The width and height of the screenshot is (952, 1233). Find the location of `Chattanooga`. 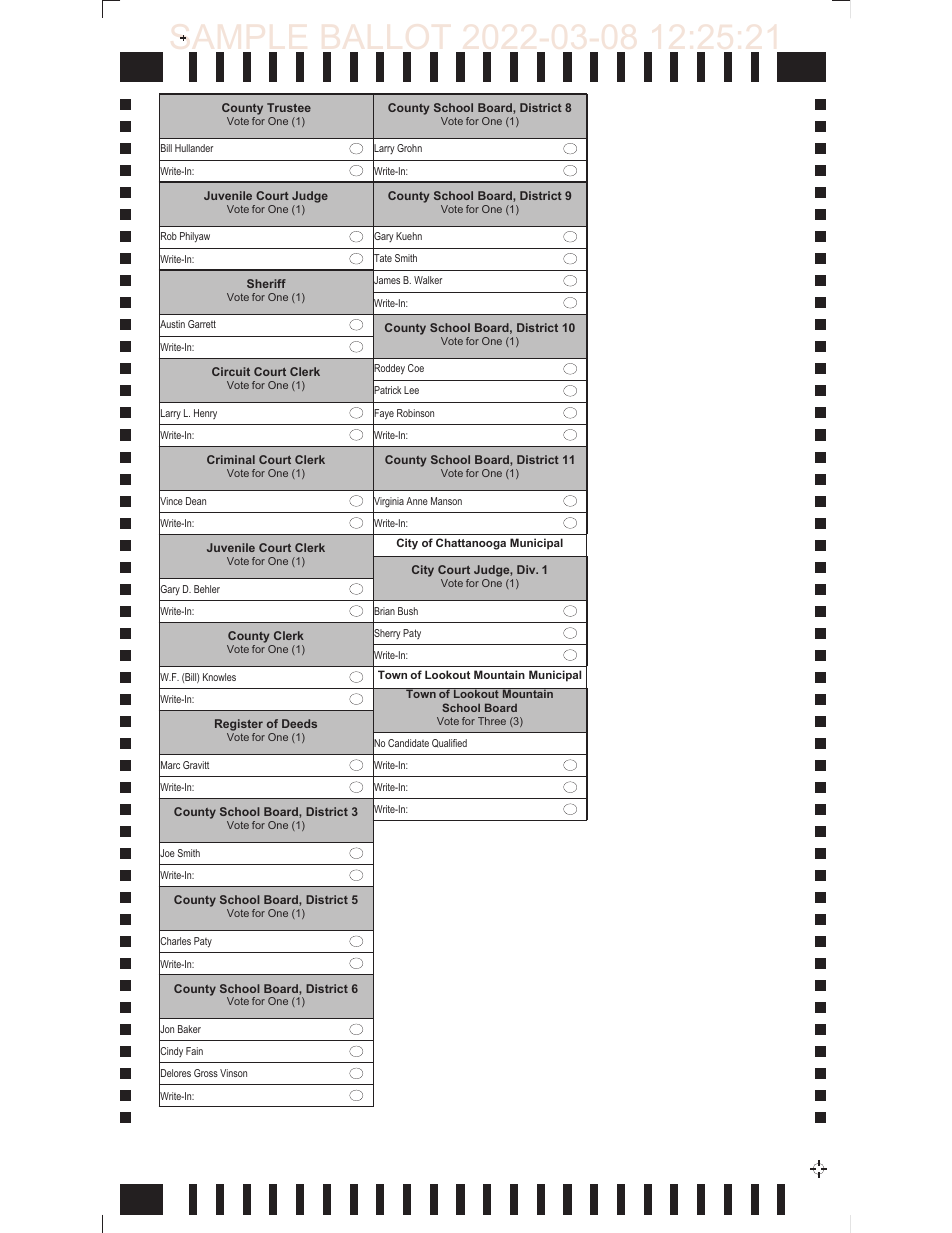

Chattanooga is located at coordinates (471, 544).
